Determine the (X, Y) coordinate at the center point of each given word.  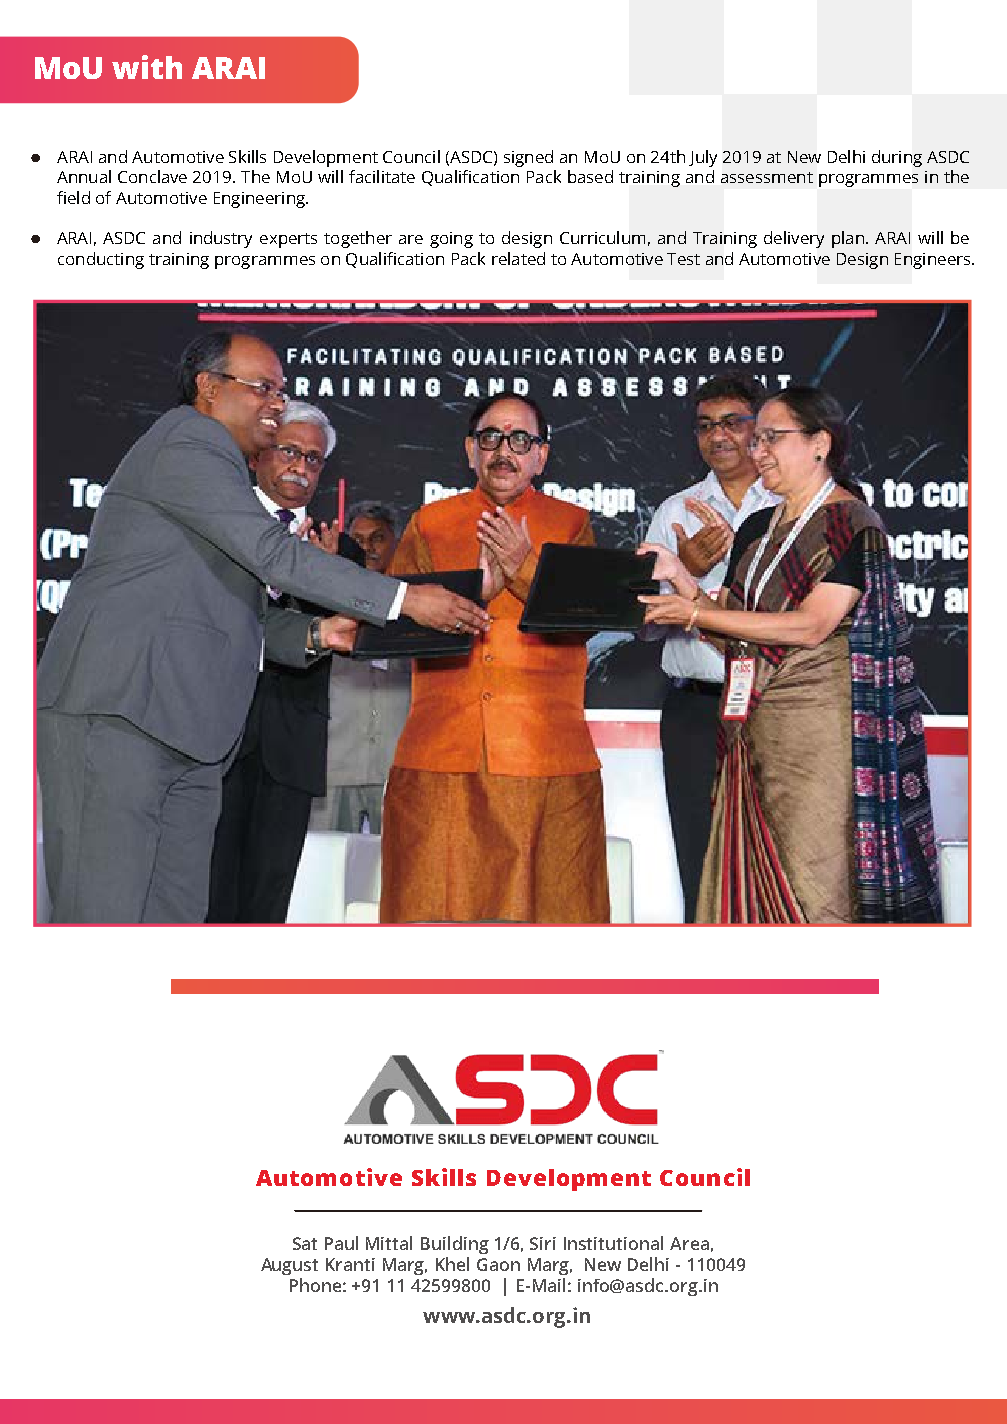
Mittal (389, 1243)
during (897, 158)
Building (455, 1245)
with (147, 67)
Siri (543, 1243)
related (518, 258)
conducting (101, 260)
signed (528, 158)
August (289, 1266)
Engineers (934, 261)
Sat (305, 1243)
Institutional (613, 1243)
